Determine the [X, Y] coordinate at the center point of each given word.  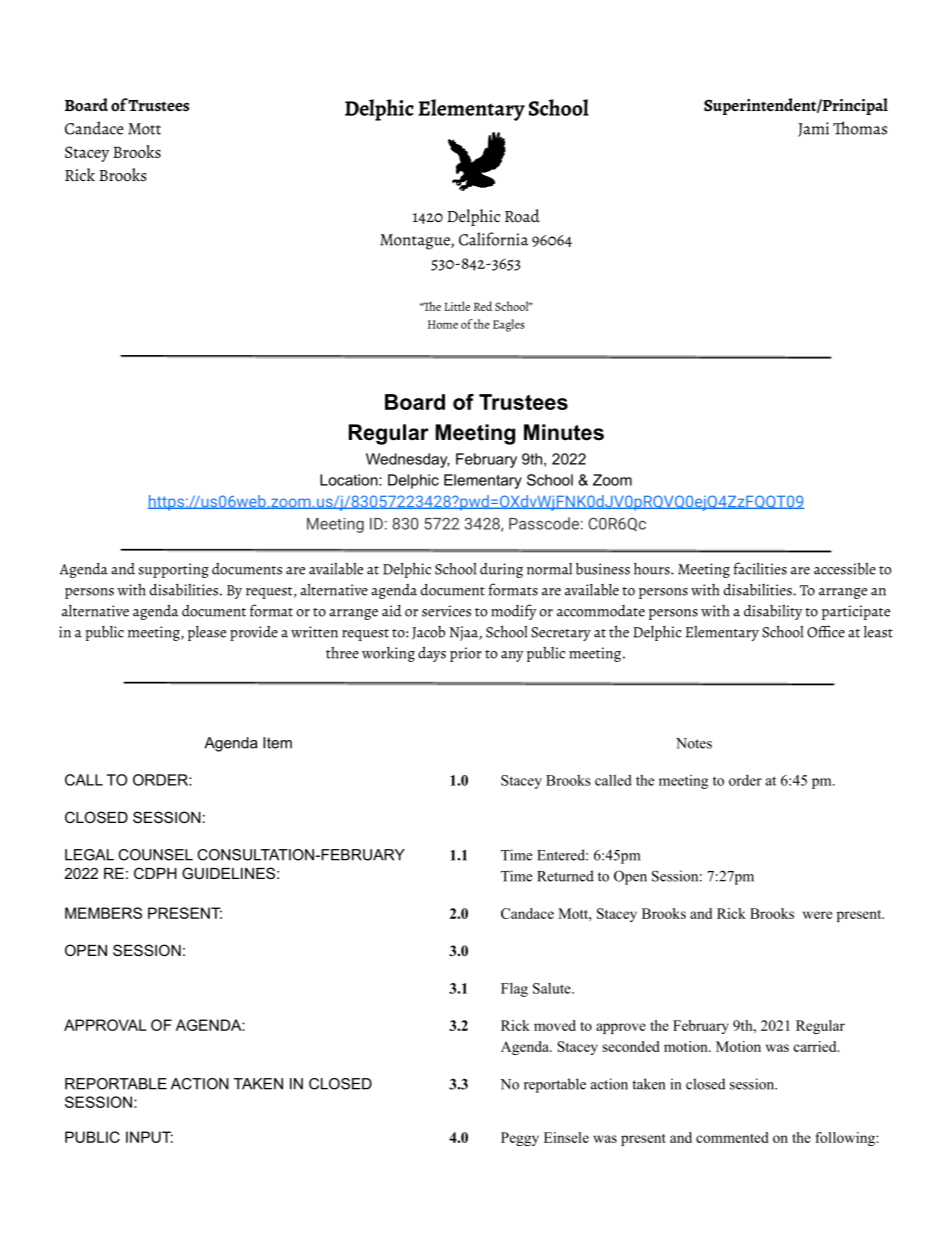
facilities [760, 568]
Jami [813, 129]
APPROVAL [105, 1025]
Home [443, 324]
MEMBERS [103, 913]
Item [277, 743]
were [817, 915]
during [501, 570]
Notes [694, 743]
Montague [416, 242]
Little [457, 306]
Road [522, 216]
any [512, 656]
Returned [565, 876]
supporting [174, 570]
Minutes [564, 432]
